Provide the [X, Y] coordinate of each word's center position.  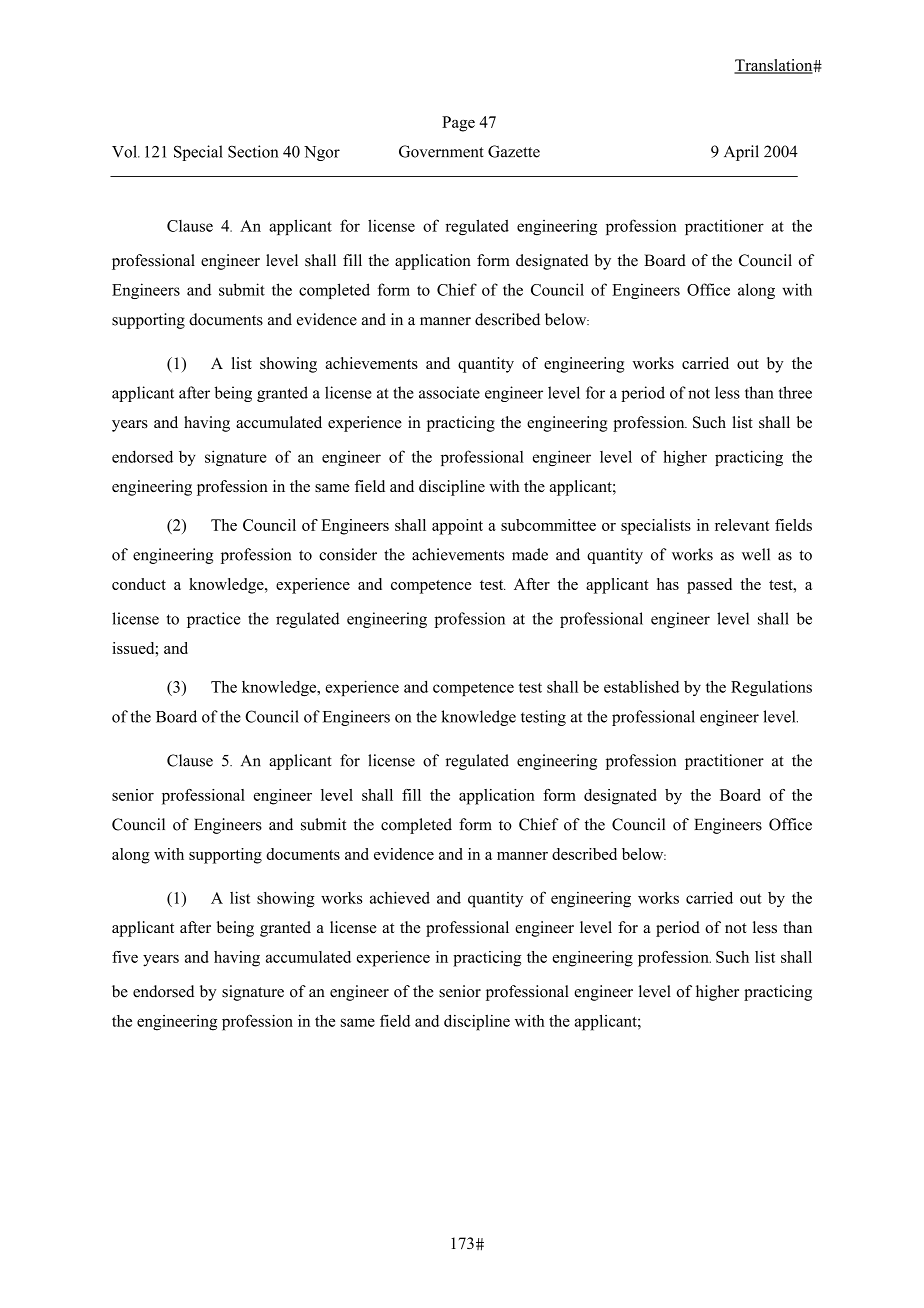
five [125, 957]
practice [213, 620]
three [795, 392]
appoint [457, 527]
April [741, 153]
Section [253, 151]
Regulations [771, 688]
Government [441, 151]
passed [709, 586]
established [641, 686]
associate [449, 392]
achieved [400, 897]
